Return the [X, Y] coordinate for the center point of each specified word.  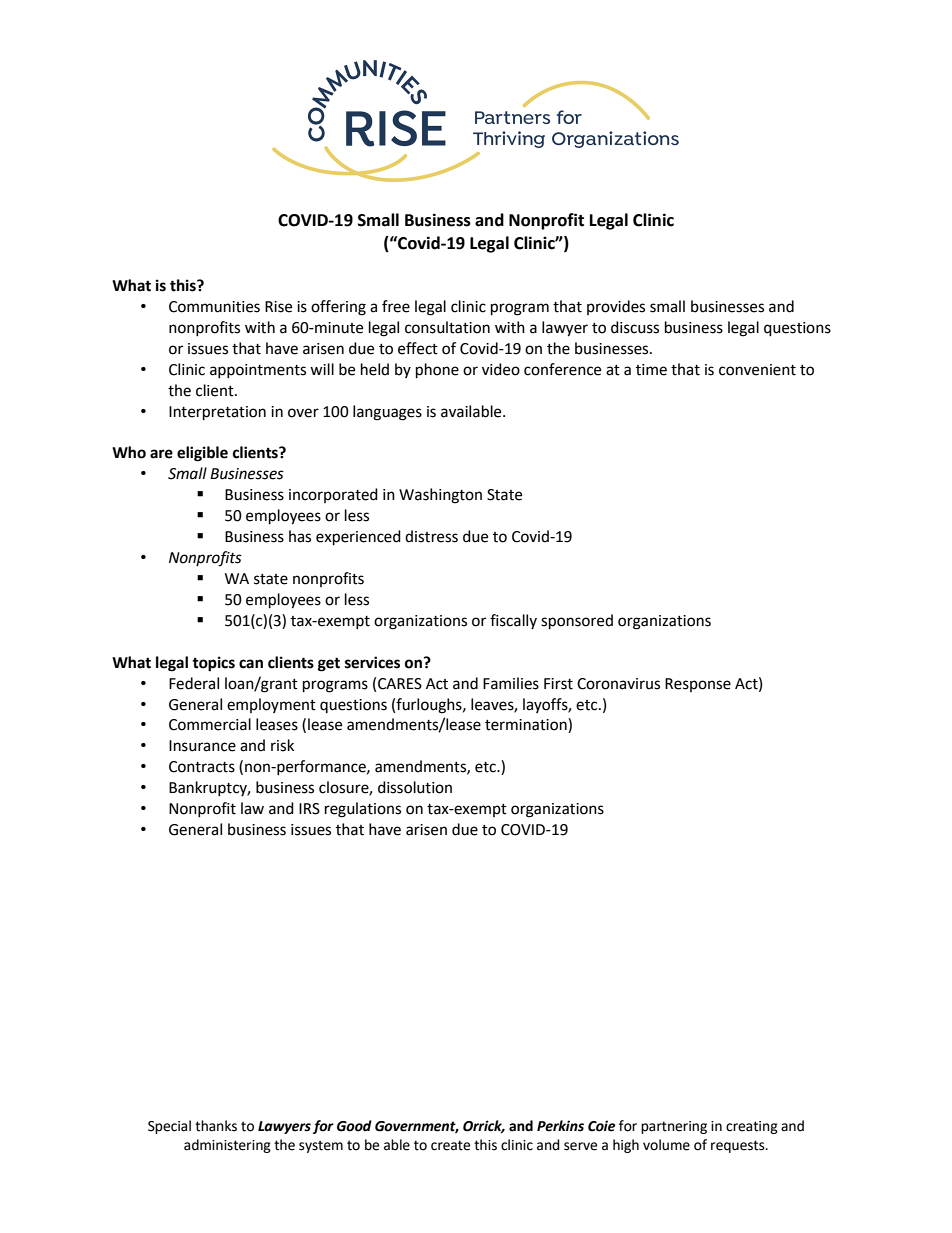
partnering [674, 1127]
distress [431, 536]
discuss [635, 327]
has [300, 536]
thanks [216, 1126]
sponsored [577, 622]
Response [698, 685]
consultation [447, 327]
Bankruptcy [209, 788]
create [450, 1145]
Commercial [210, 724]
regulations [363, 810]
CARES [400, 684]
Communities [214, 307]
